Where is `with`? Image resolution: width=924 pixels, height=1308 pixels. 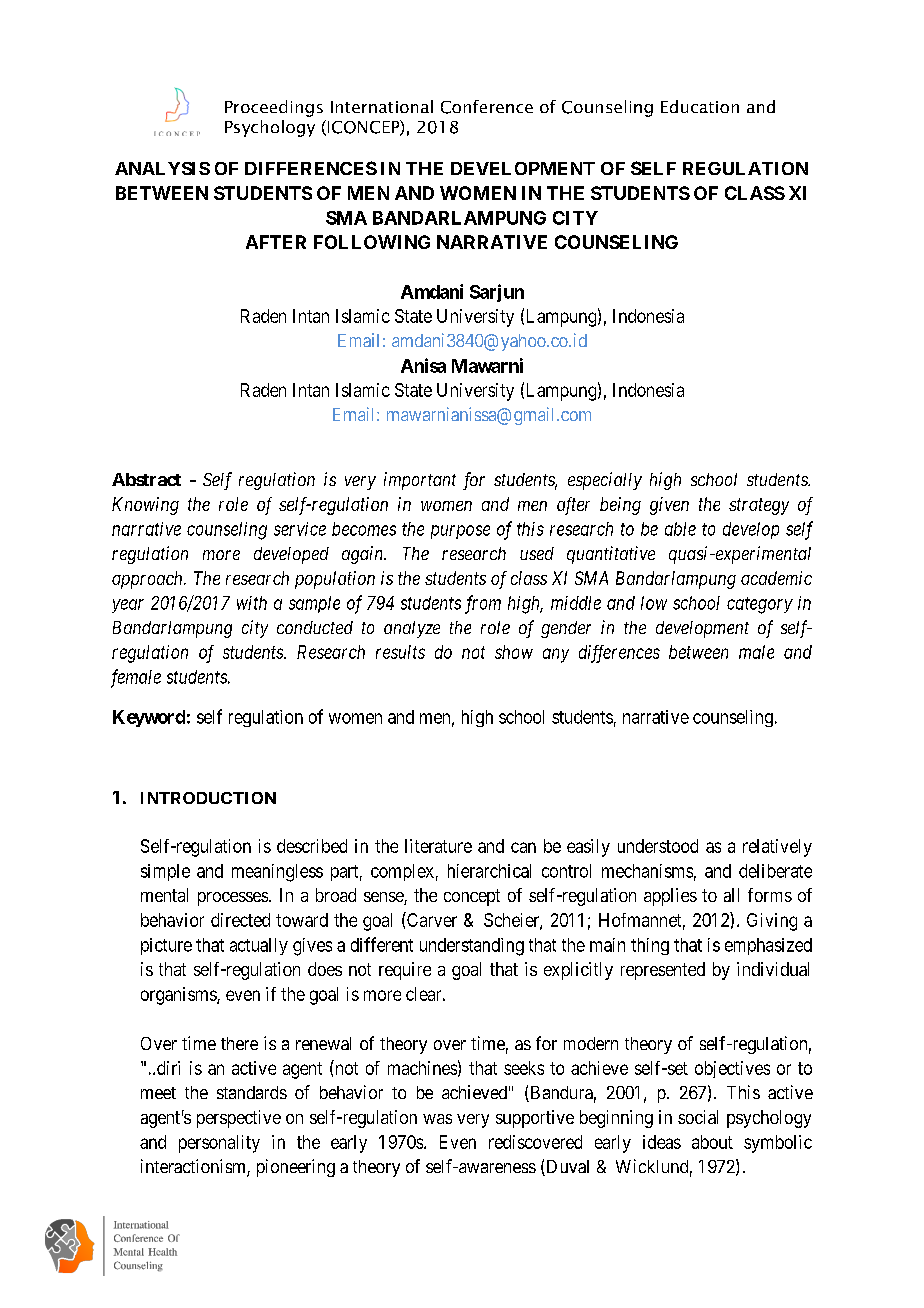
with is located at coordinates (252, 603).
